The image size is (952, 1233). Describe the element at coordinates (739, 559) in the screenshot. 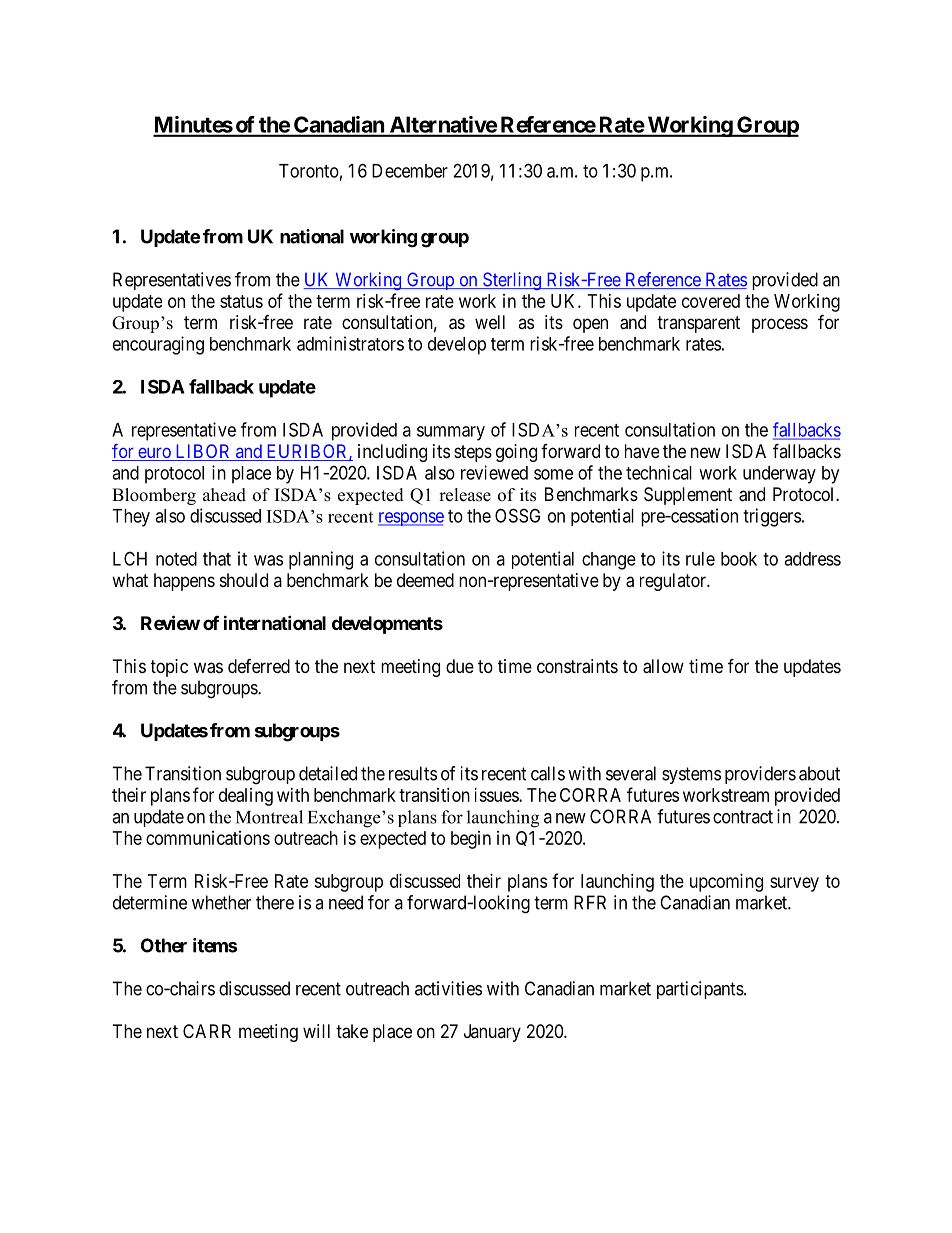

I see `book` at that location.
